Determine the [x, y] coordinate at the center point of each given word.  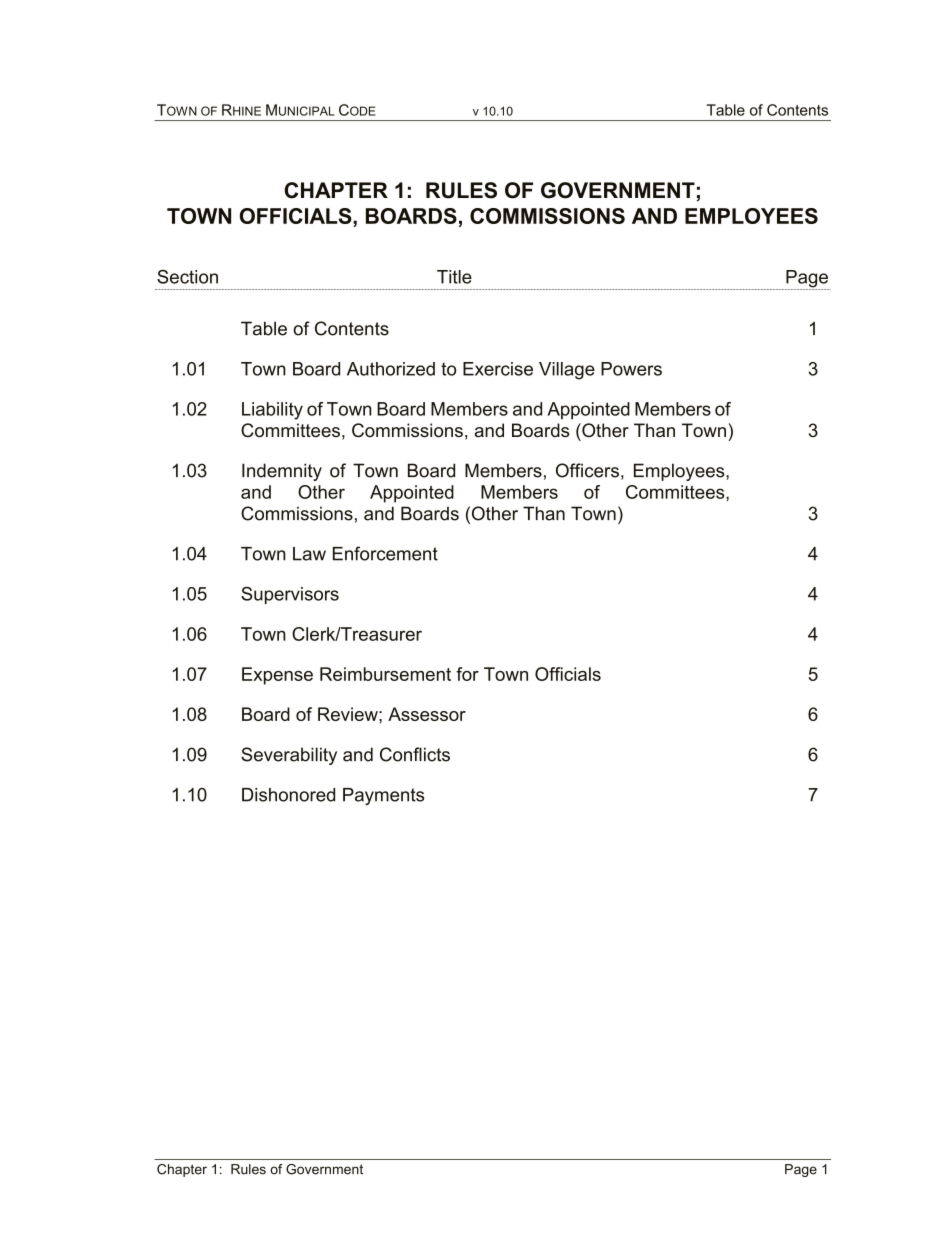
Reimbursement [385, 674]
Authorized [391, 369]
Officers [587, 470]
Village [567, 371]
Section [187, 277]
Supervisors [290, 595]
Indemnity [282, 472]
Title [454, 277]
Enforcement [385, 553]
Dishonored [288, 795]
